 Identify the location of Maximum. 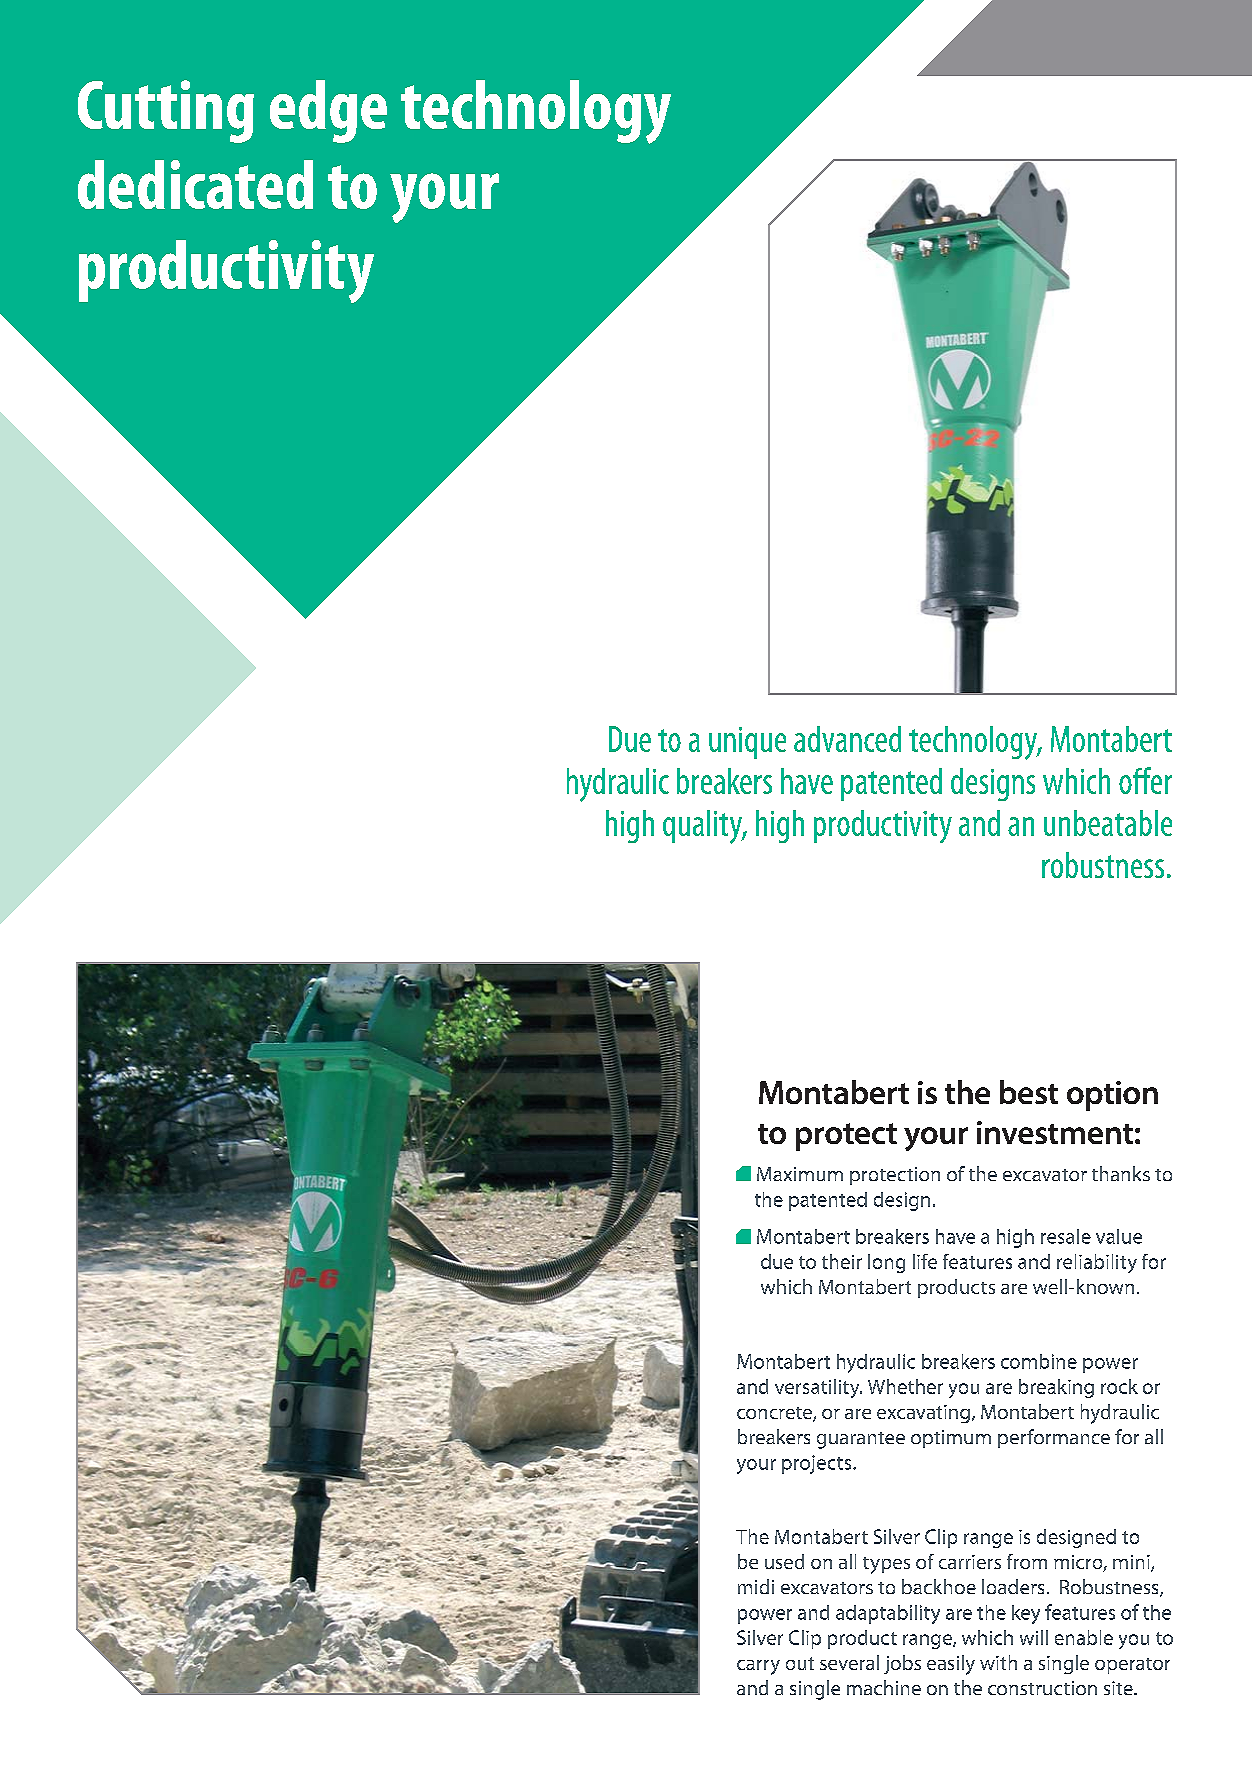
(800, 1174).
